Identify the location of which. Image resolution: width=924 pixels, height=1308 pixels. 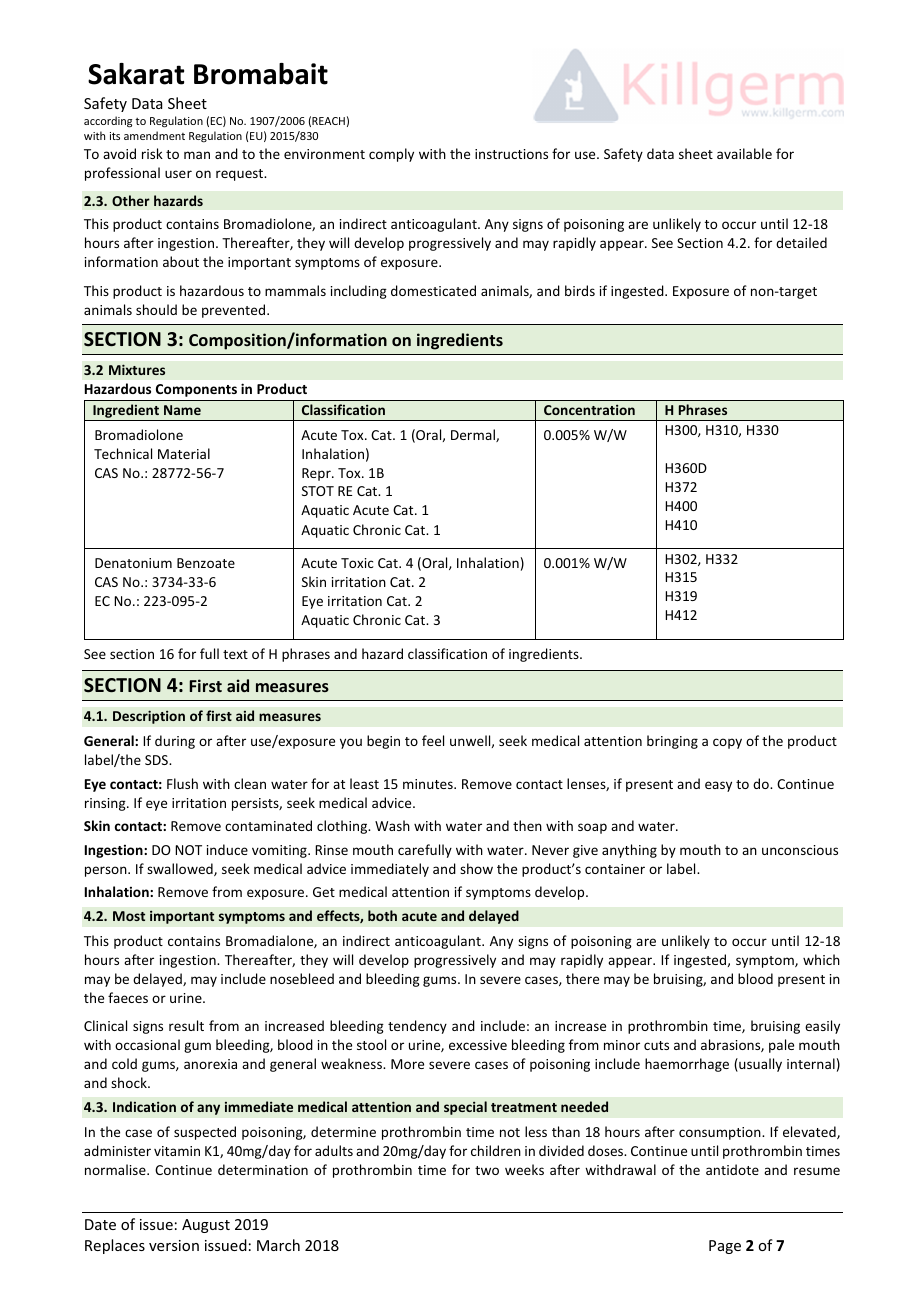
(821, 959).
